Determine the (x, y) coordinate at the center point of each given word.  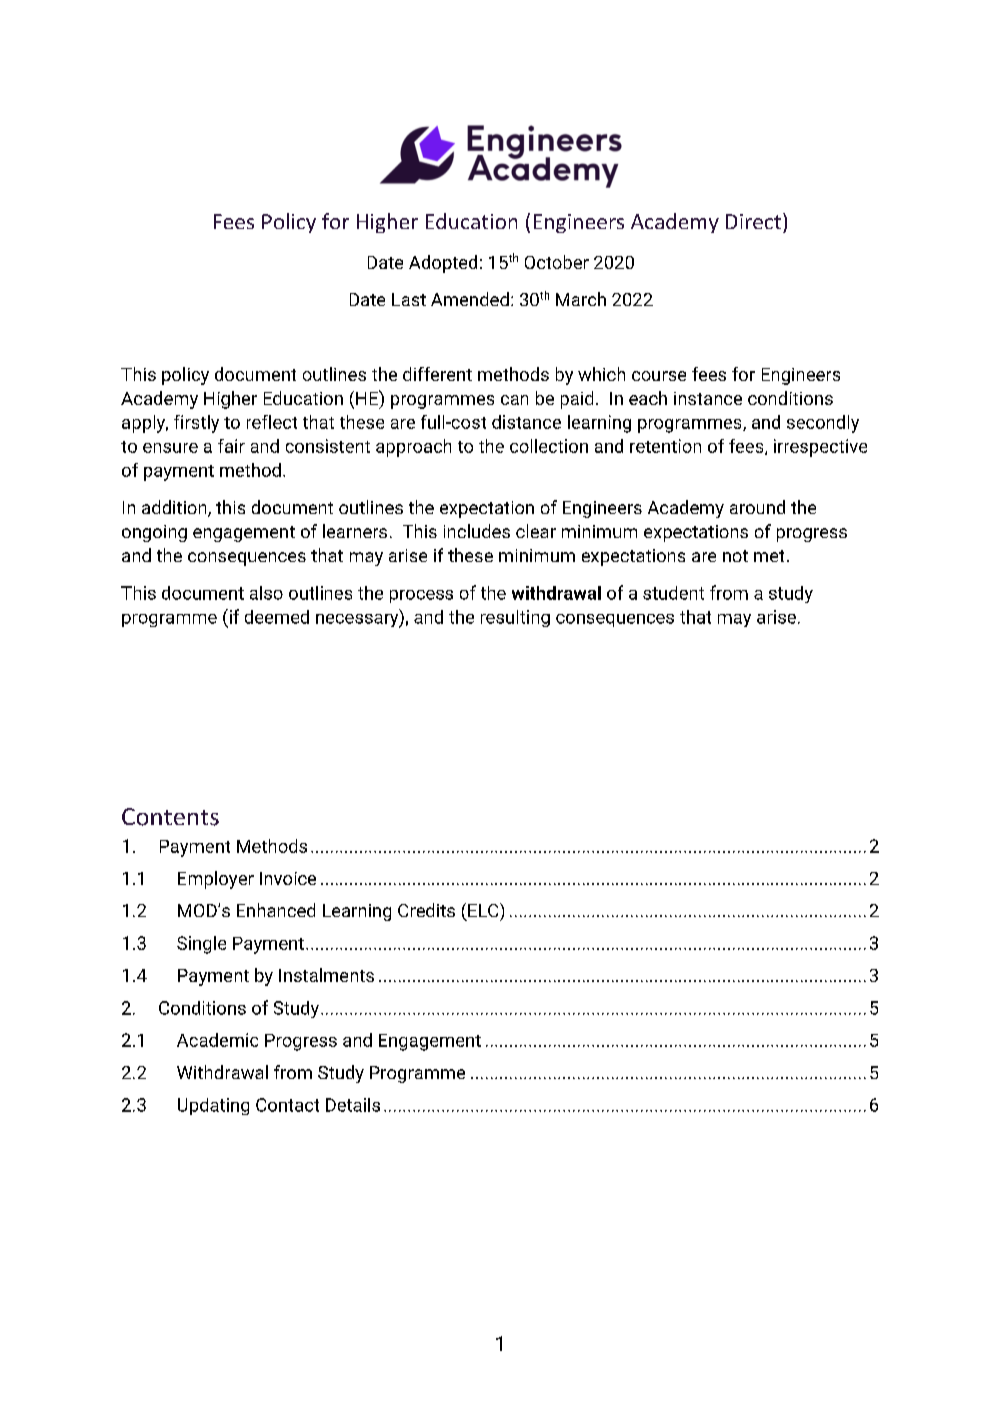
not (735, 556)
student (673, 593)
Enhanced (276, 910)
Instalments (326, 975)
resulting (515, 618)
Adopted (443, 264)
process (421, 596)
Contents (170, 817)
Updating (213, 1106)
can (514, 400)
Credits (426, 910)
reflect (272, 422)
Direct (755, 221)
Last (409, 299)
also (266, 593)
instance (708, 398)
